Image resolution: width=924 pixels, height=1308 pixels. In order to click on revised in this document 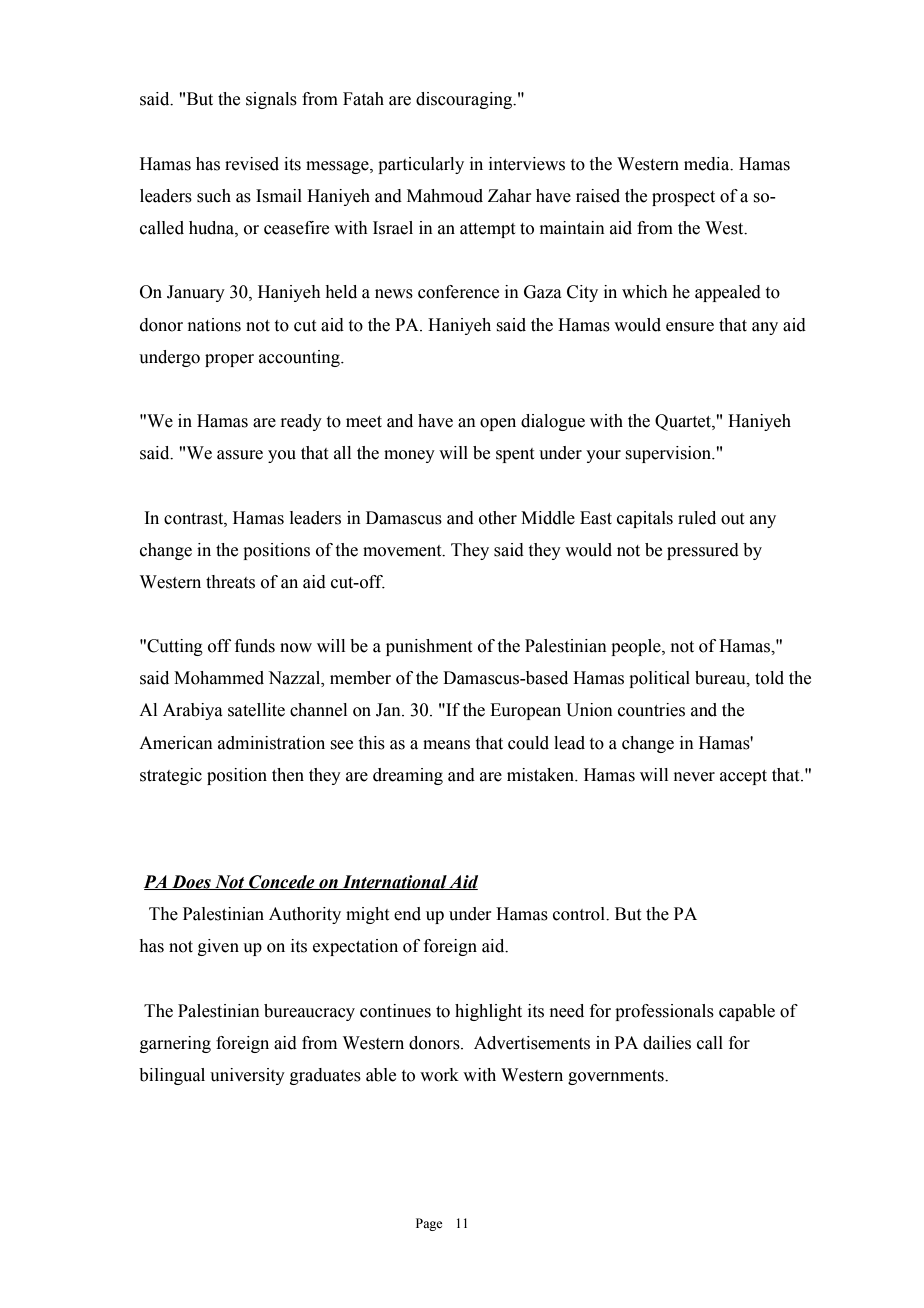, I will do `click(252, 164)`.
